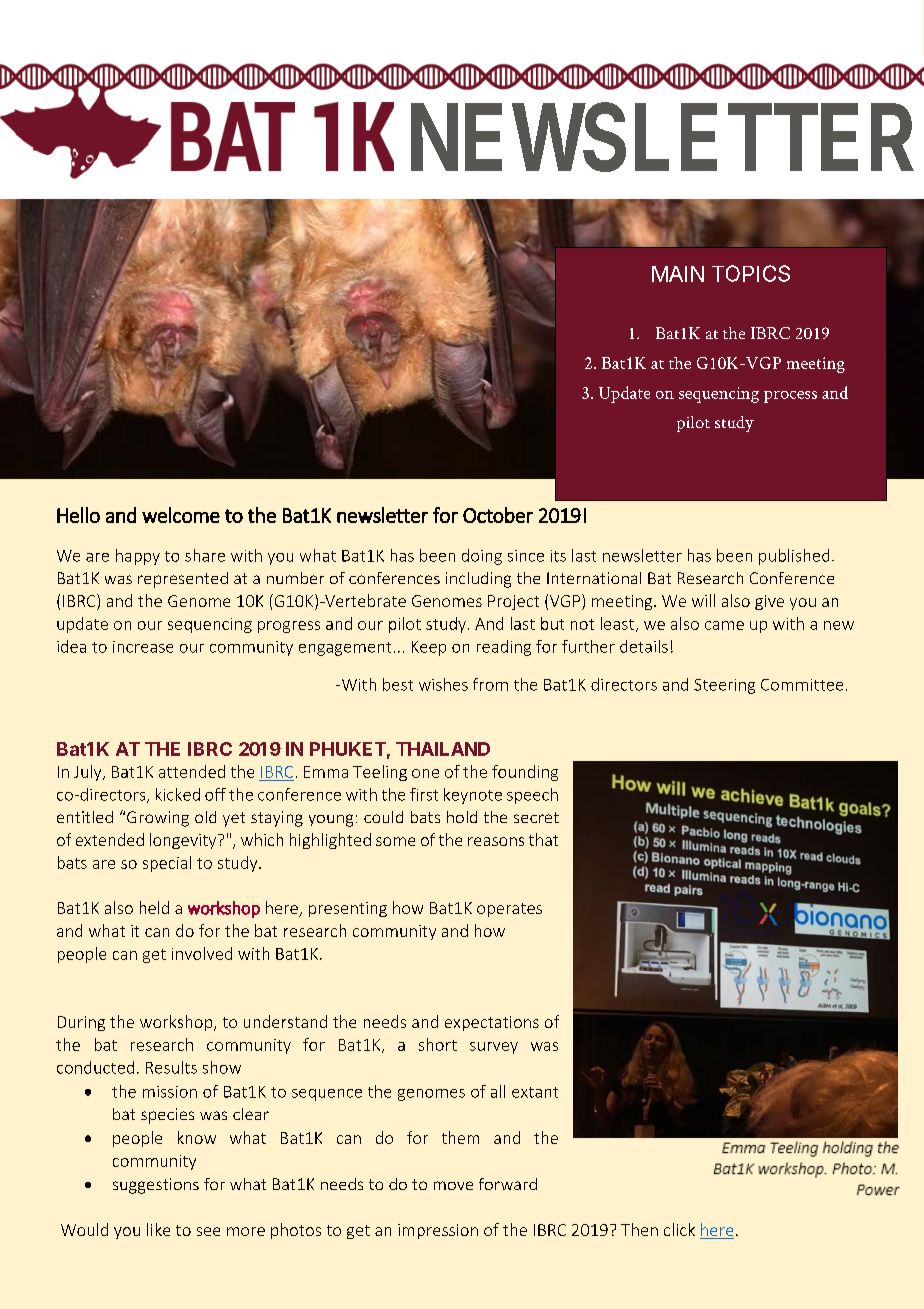  Describe the element at coordinates (138, 557) in the screenshot. I see `happy` at that location.
